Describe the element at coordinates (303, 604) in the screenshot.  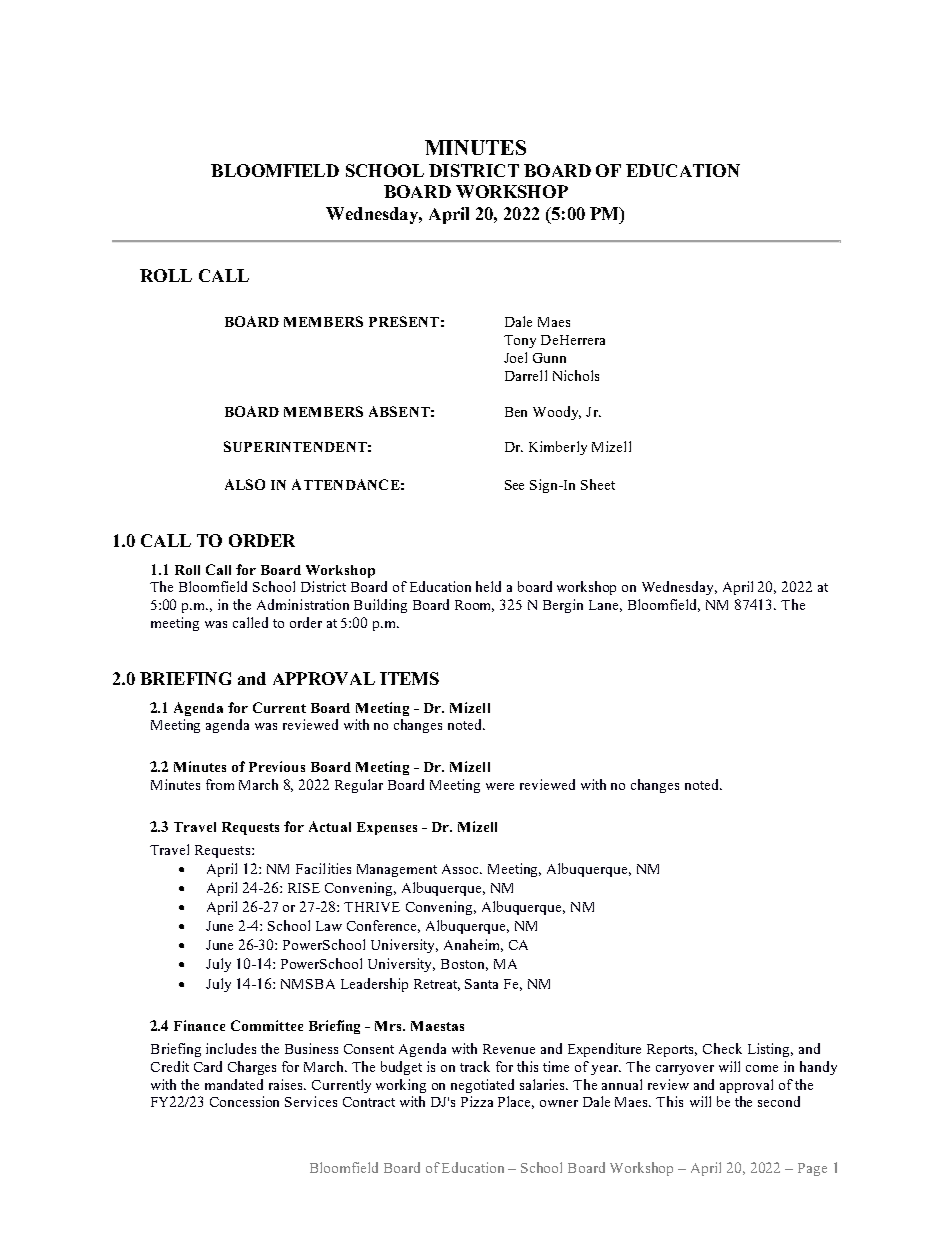
I see `Administration` at that location.
